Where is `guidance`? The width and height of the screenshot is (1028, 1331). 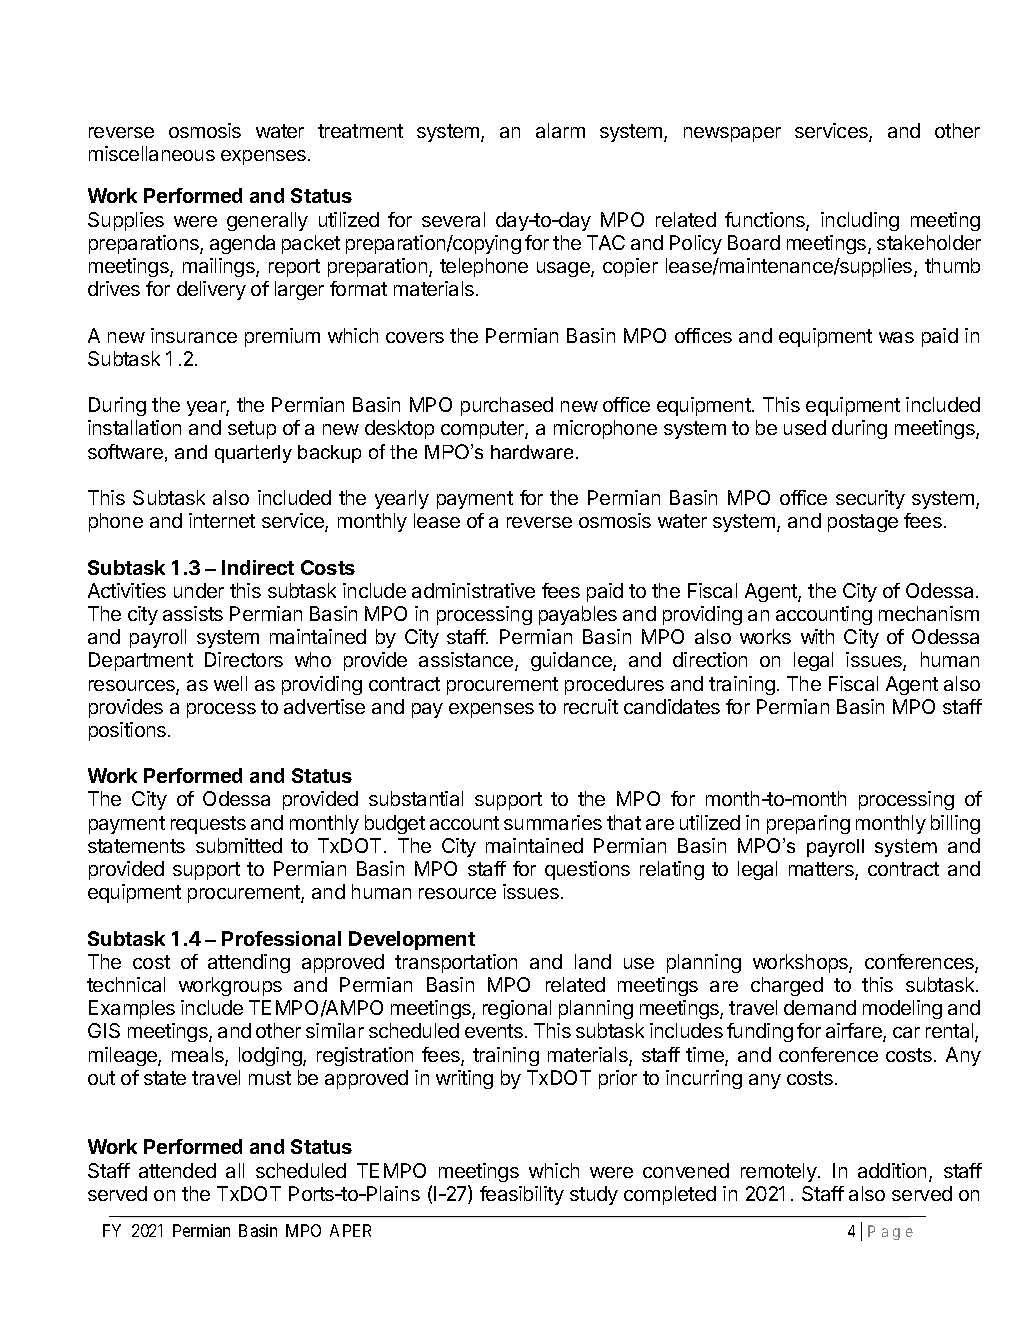 guidance is located at coordinates (572, 661).
